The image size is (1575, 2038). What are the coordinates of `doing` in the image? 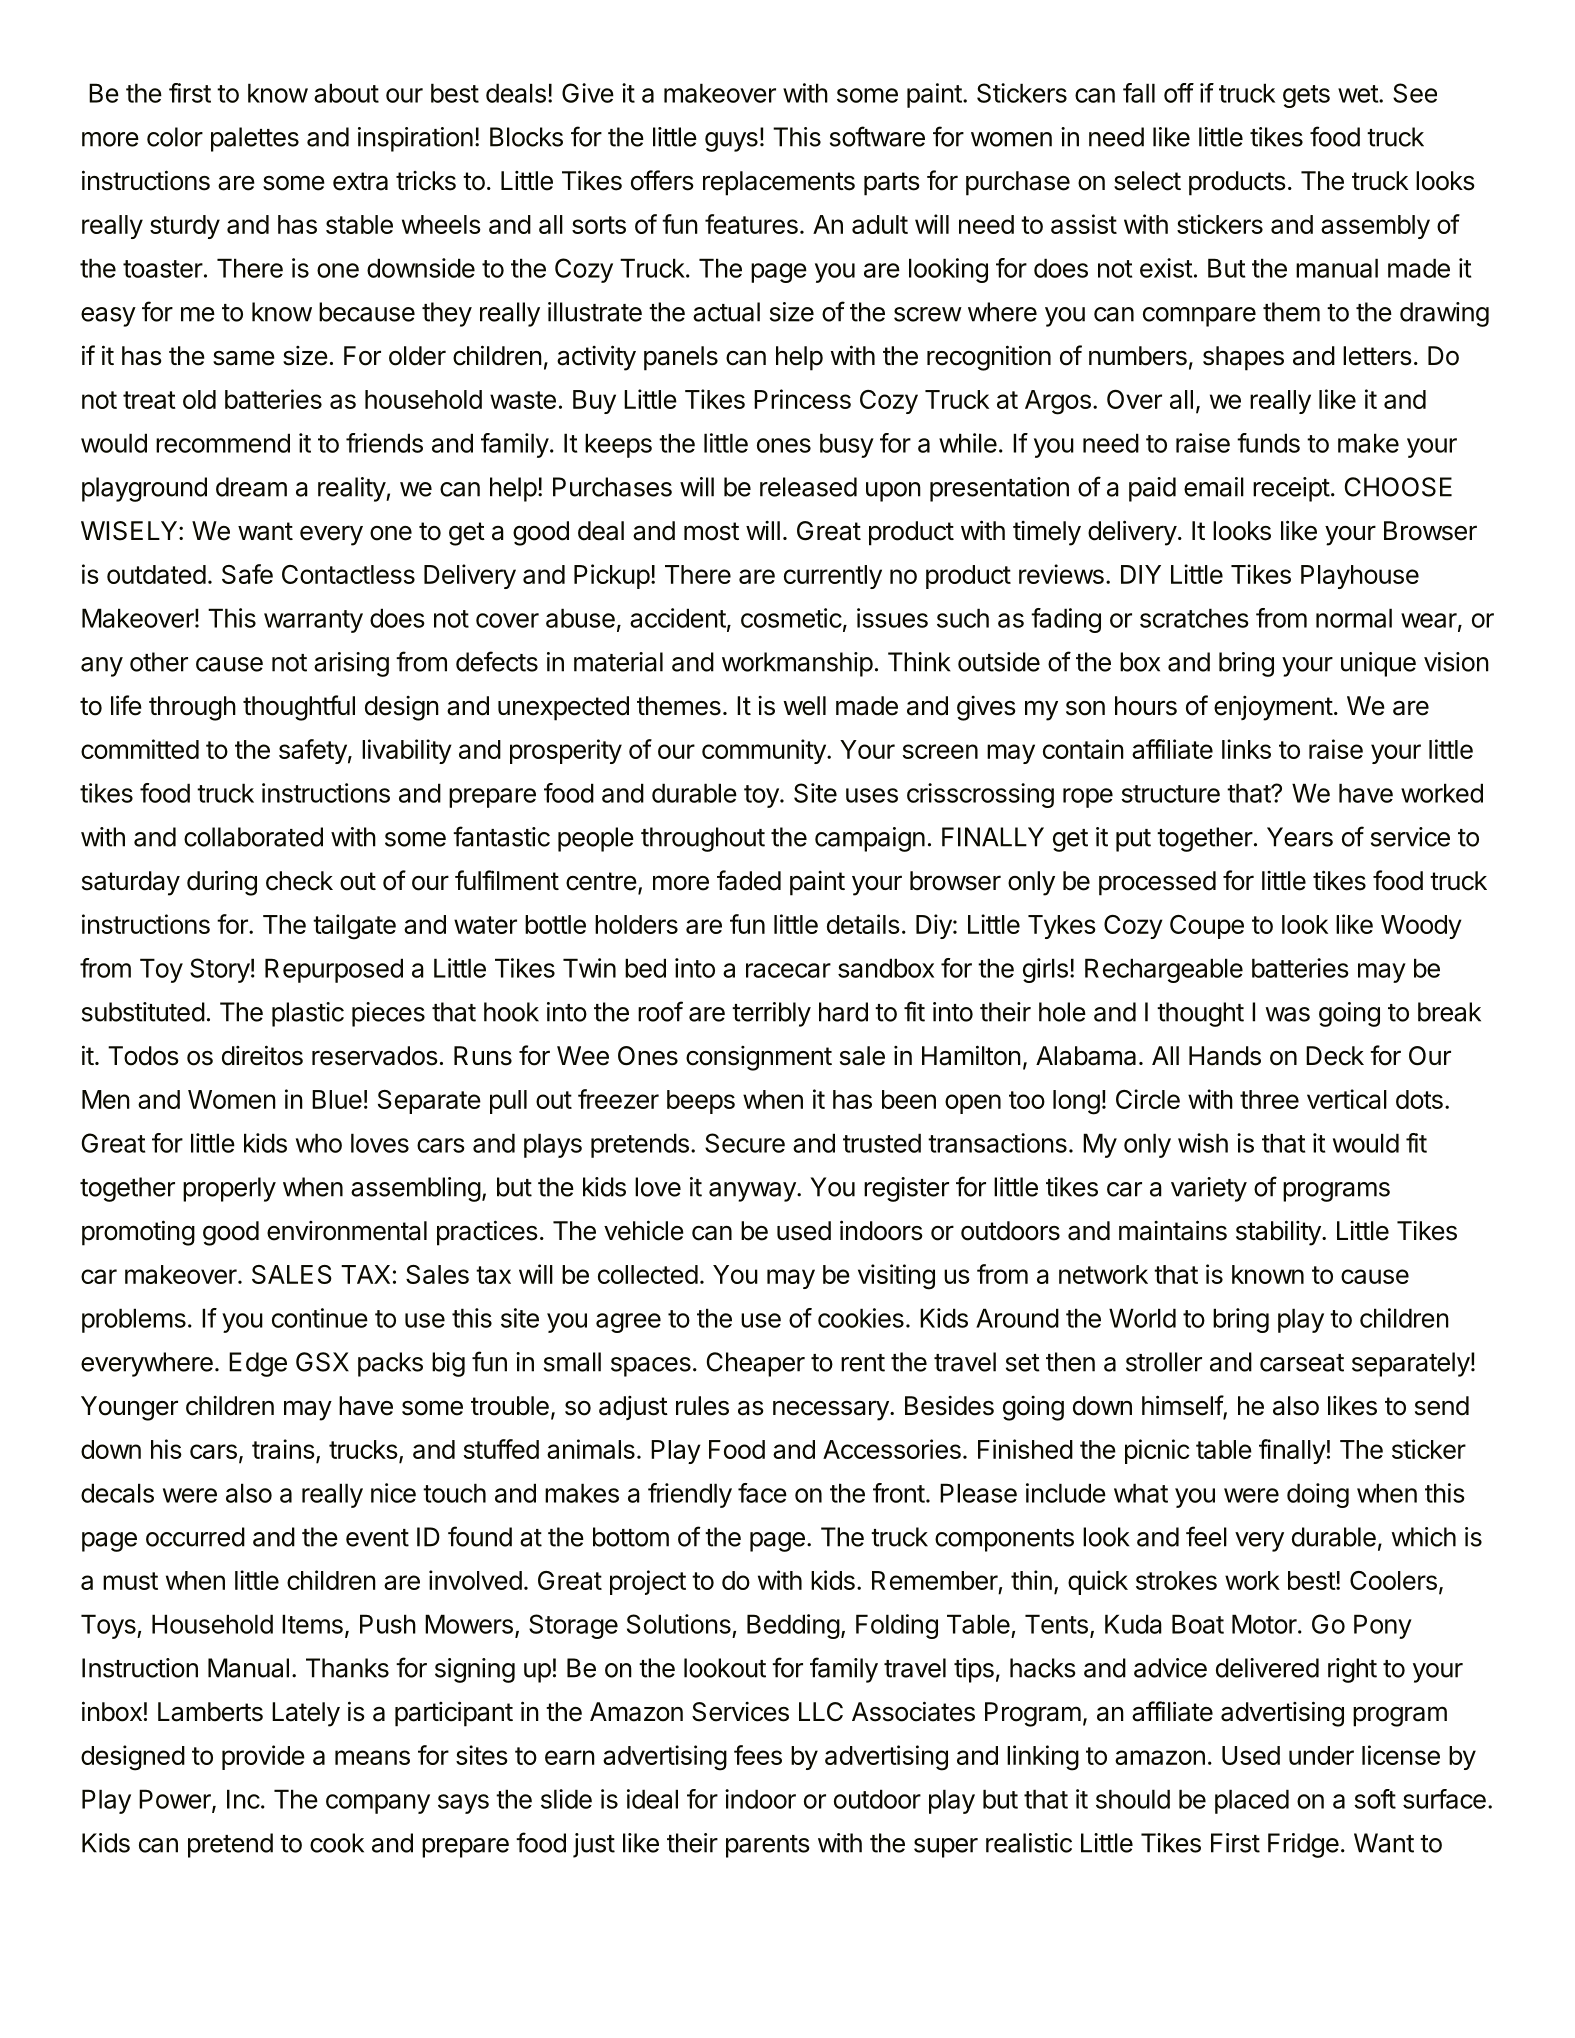 It's located at (1318, 1495).
